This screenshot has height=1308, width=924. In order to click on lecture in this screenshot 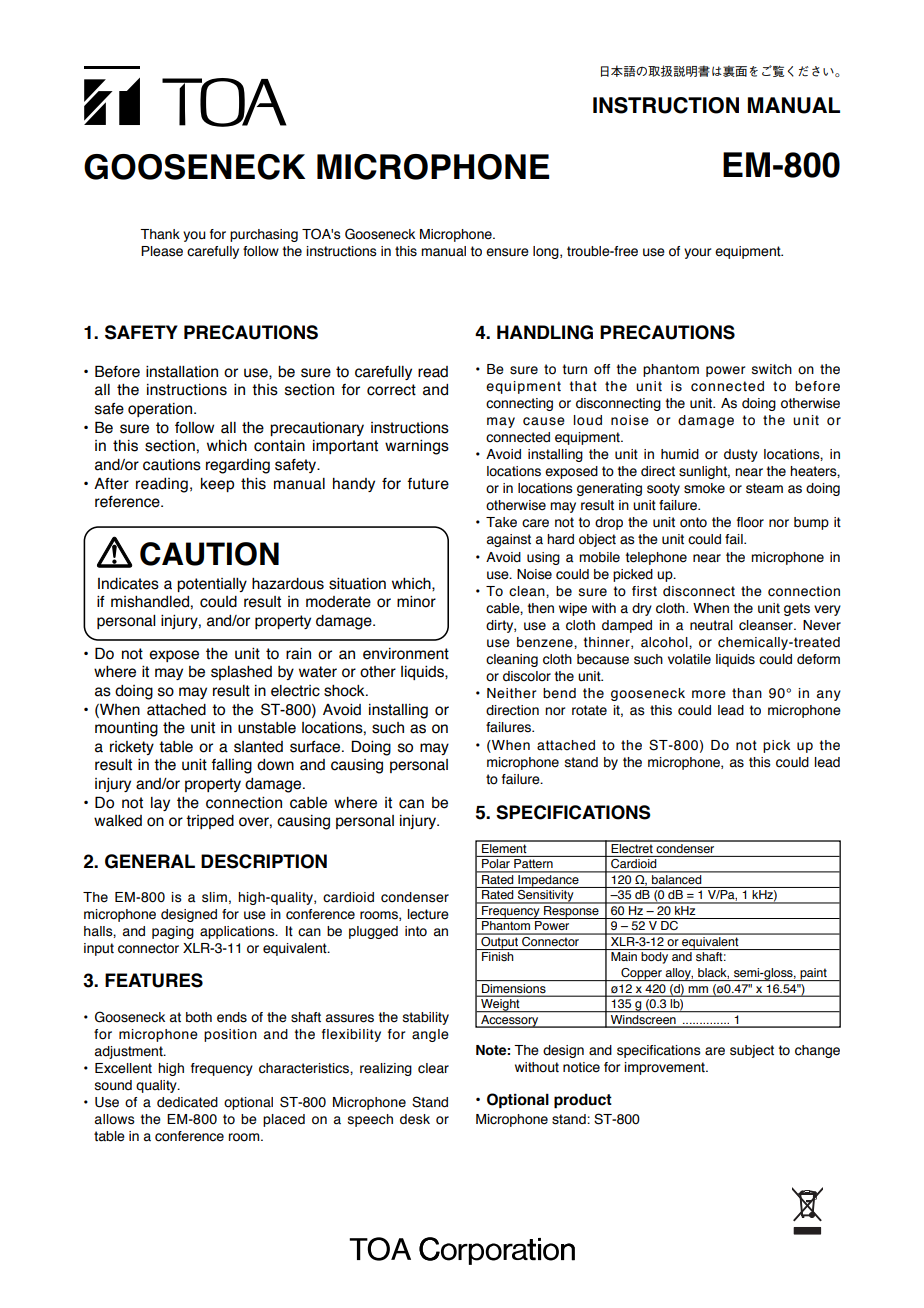, I will do `click(428, 914)`.
